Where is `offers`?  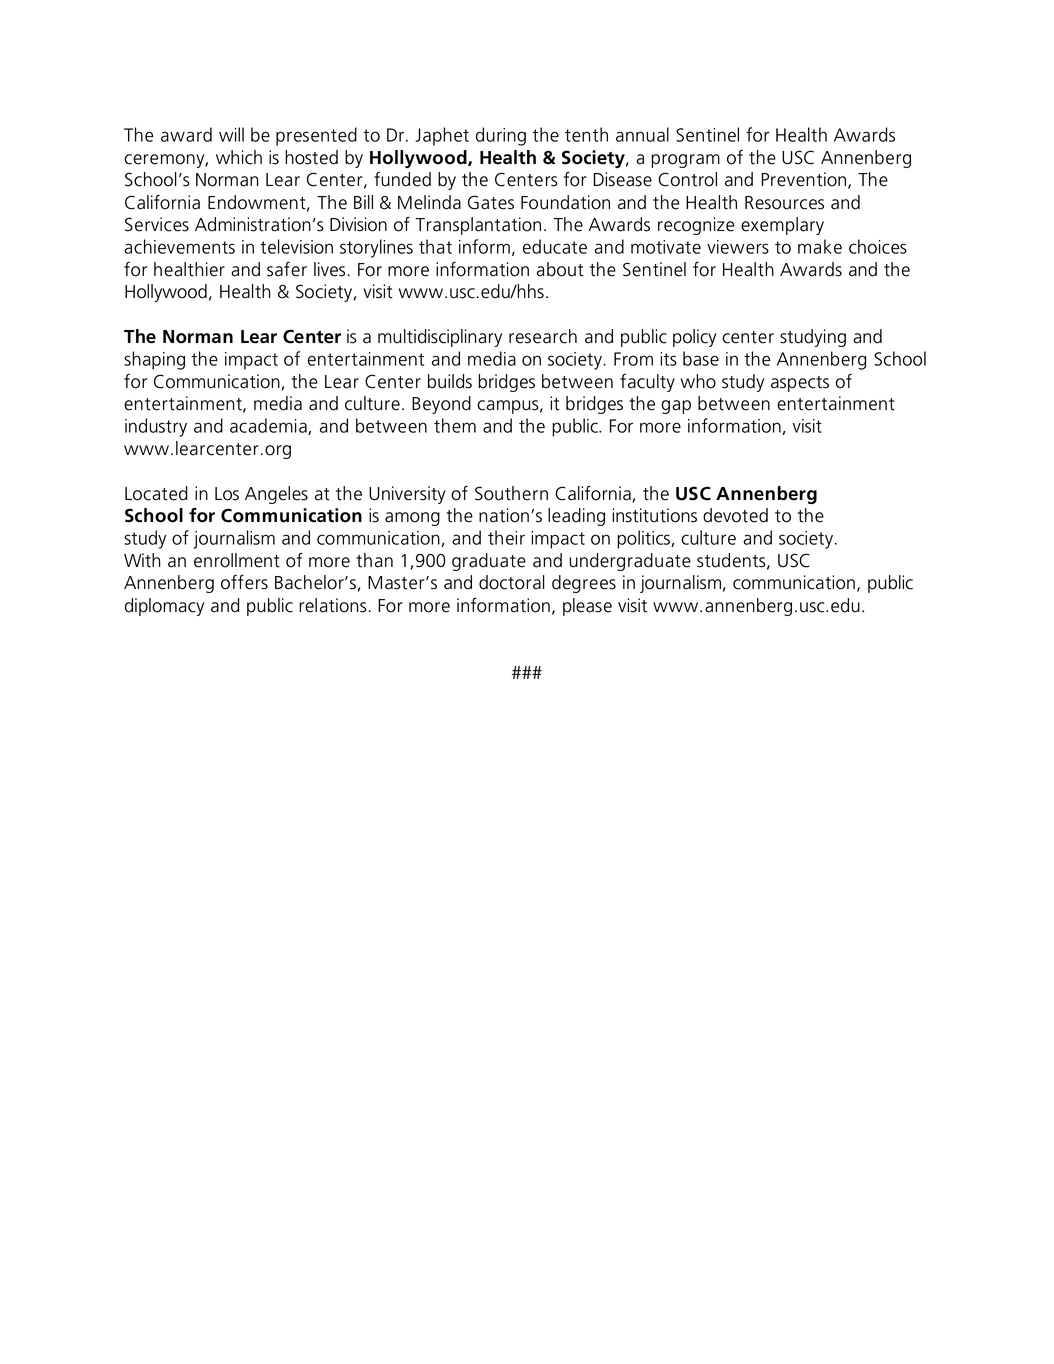
offers is located at coordinates (244, 582).
